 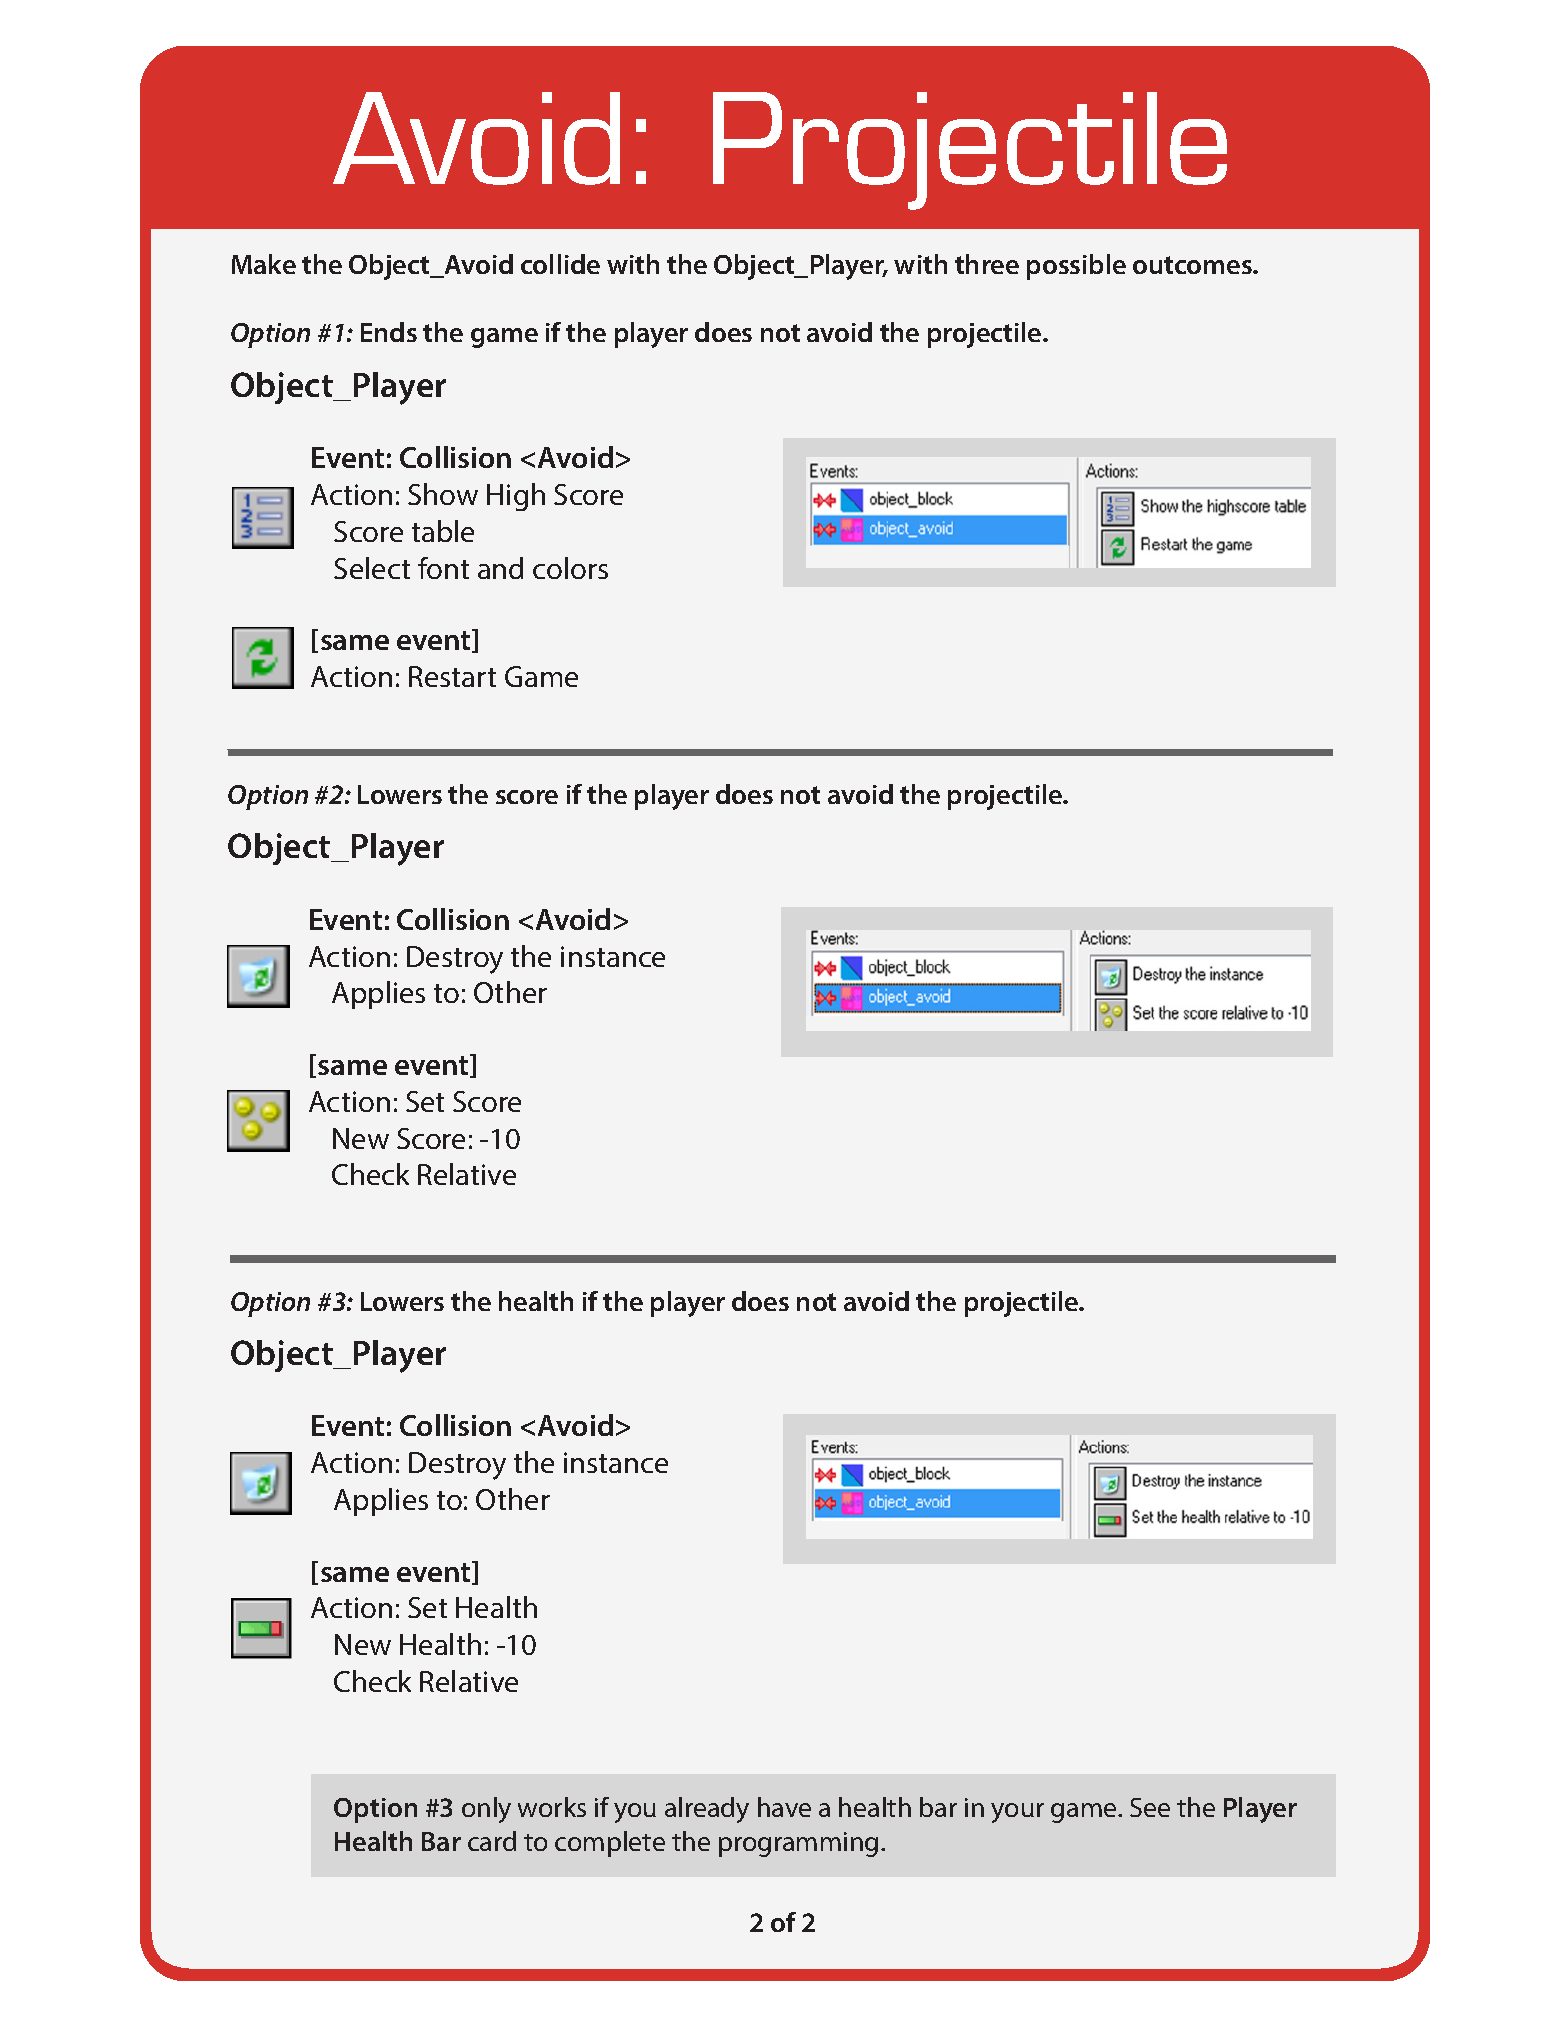 What do you see at coordinates (452, 676) in the document?
I see `Restart` at bounding box center [452, 676].
